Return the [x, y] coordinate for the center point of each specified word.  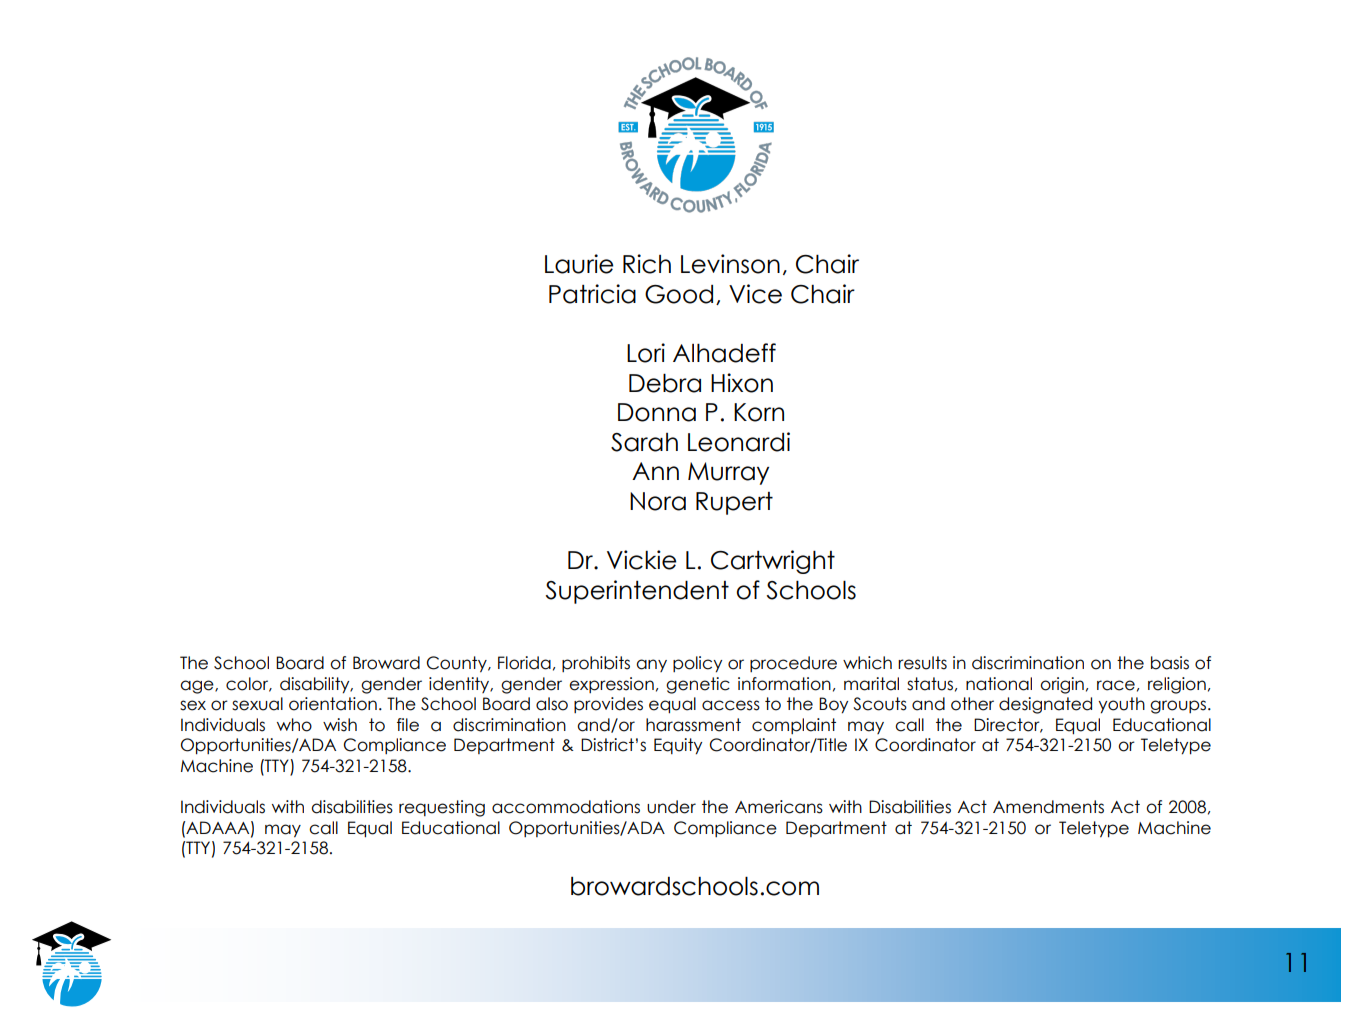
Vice [755, 294]
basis [1170, 663]
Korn [759, 412]
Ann [655, 471]
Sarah [644, 442]
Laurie [579, 264]
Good [679, 294]
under [671, 807]
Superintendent [637, 592]
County [458, 664]
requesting [442, 808]
